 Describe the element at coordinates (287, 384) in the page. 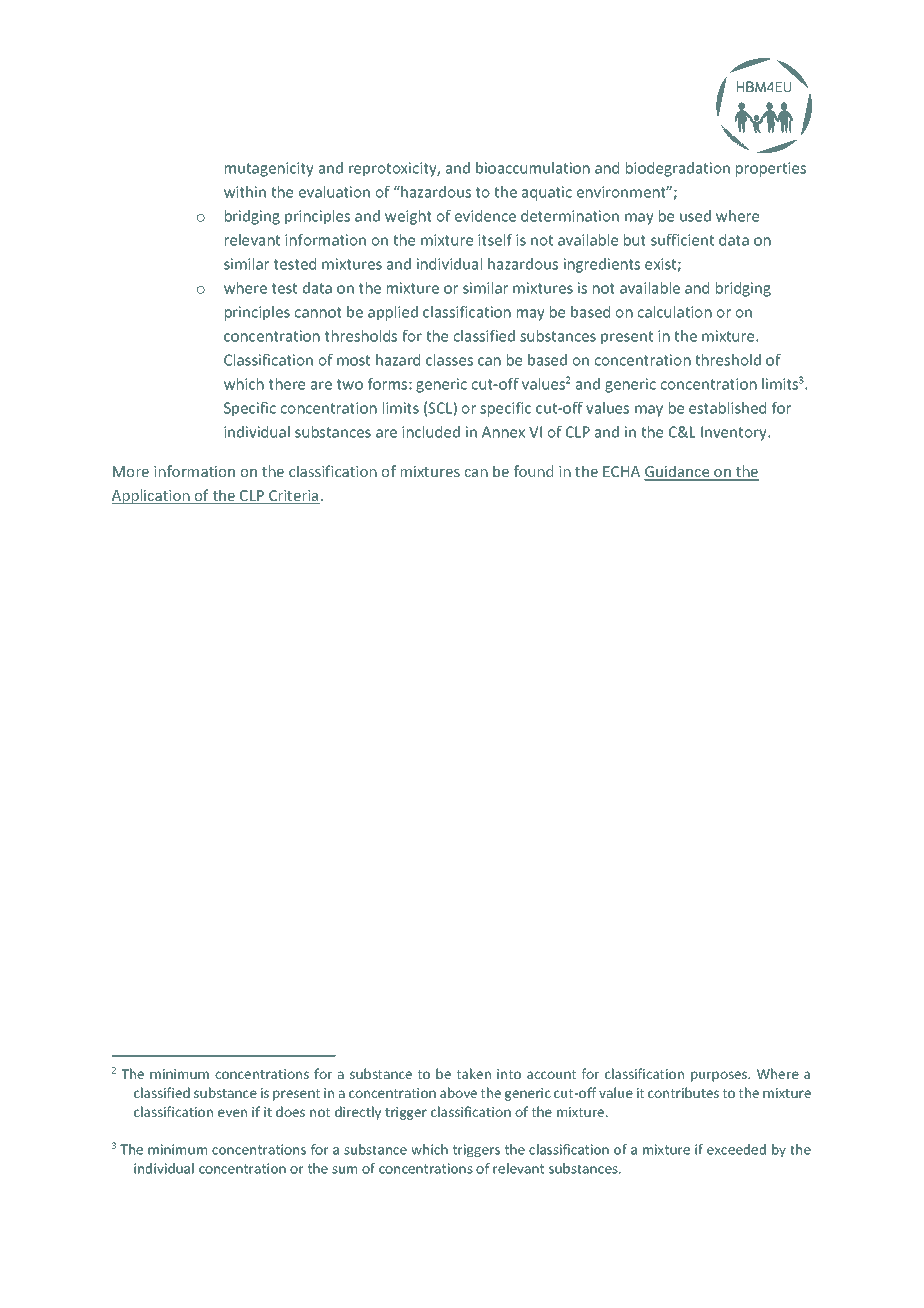

I see `there` at that location.
